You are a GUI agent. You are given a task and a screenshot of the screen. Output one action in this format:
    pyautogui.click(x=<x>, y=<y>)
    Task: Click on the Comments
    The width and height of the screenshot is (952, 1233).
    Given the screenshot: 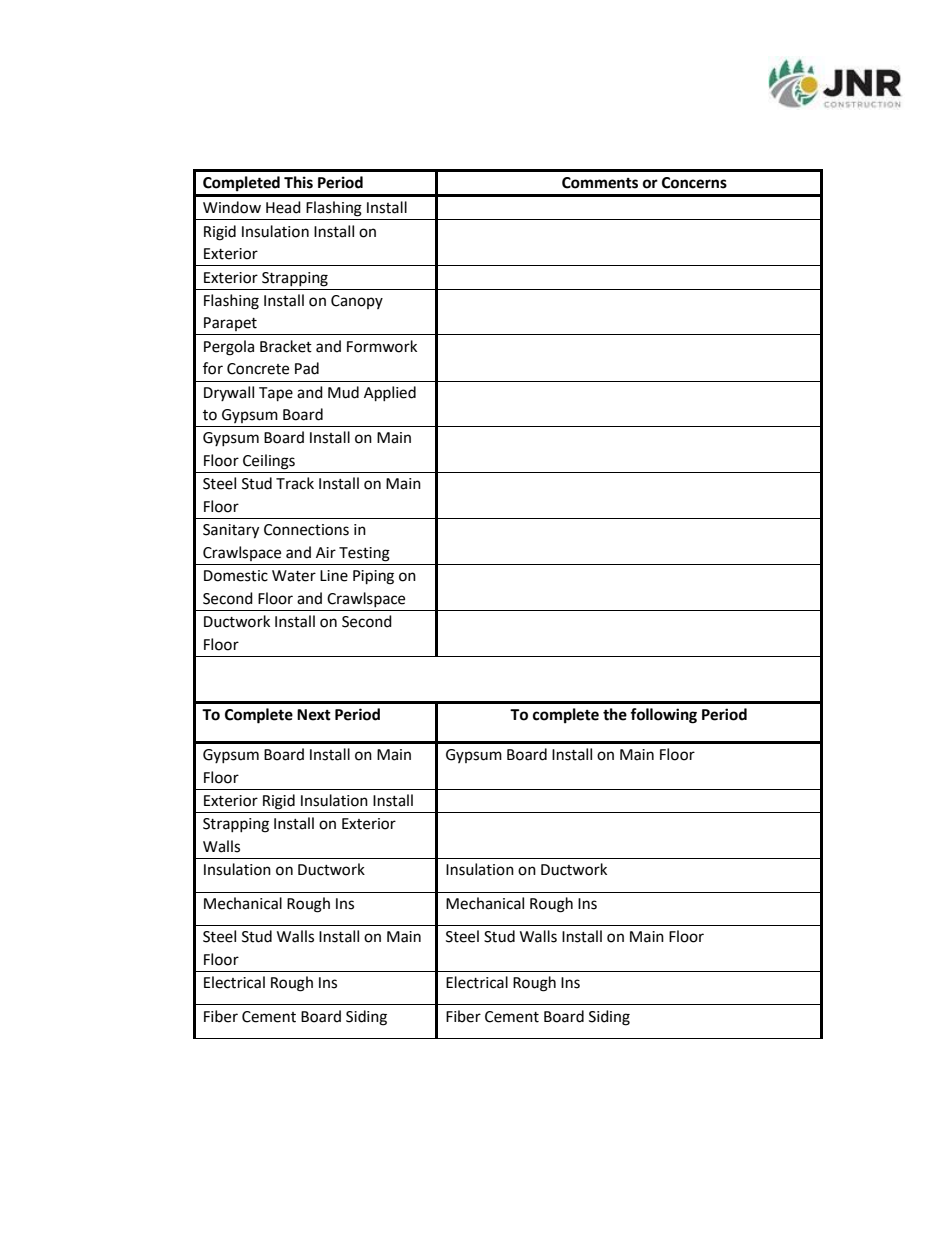 What is the action you would take?
    pyautogui.click(x=600, y=183)
